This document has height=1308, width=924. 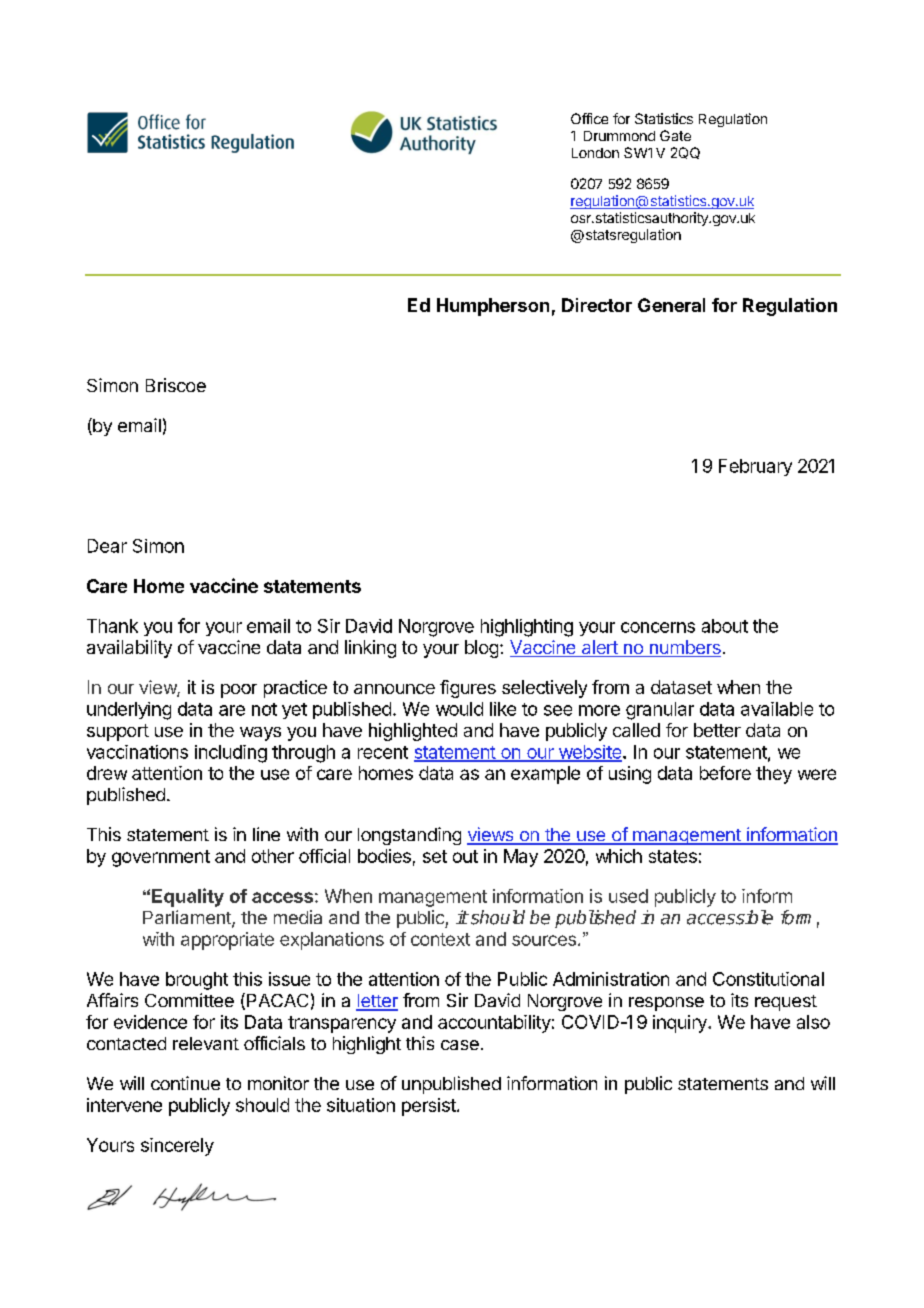 What do you see at coordinates (589, 118) in the document?
I see `Office` at bounding box center [589, 118].
